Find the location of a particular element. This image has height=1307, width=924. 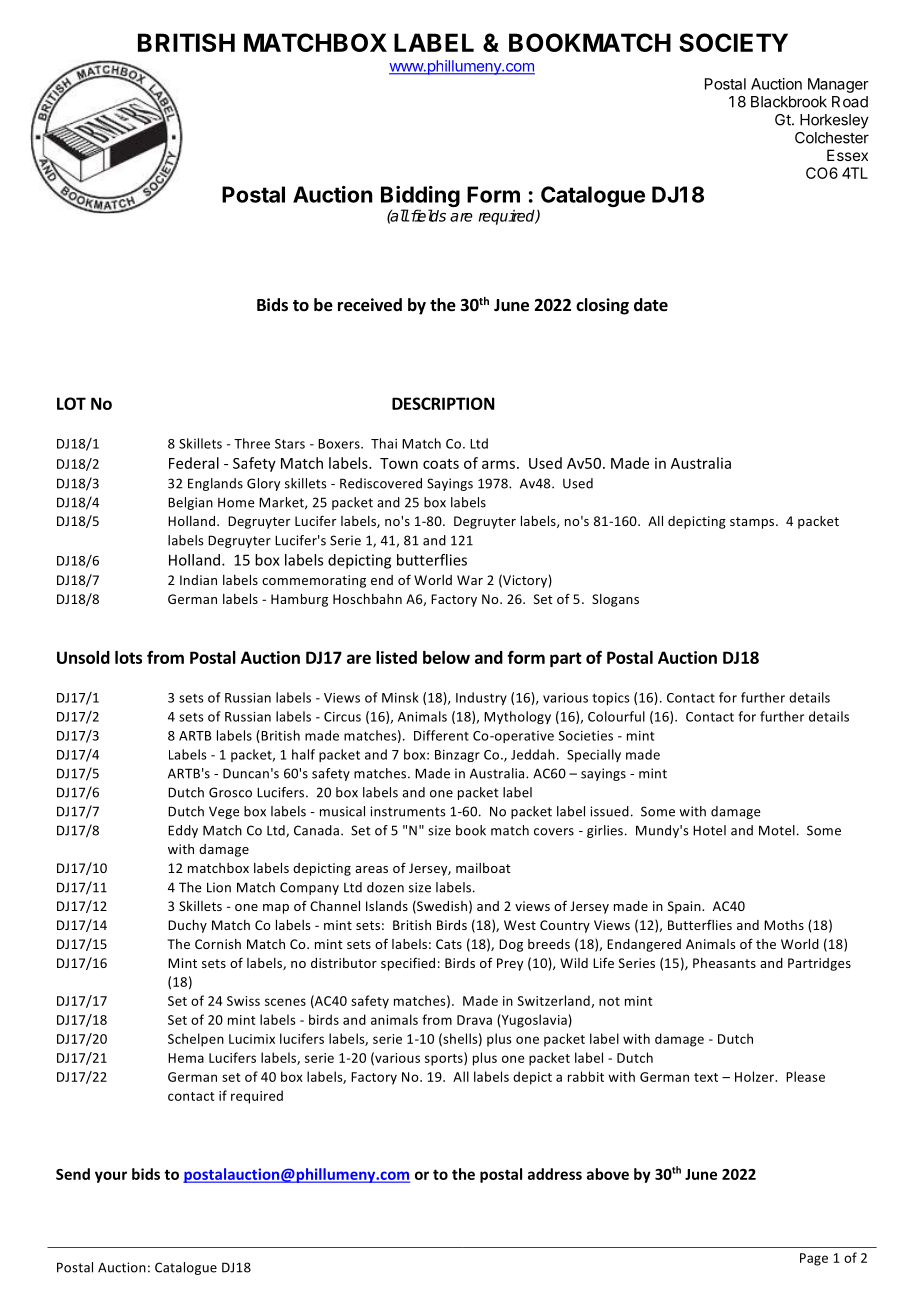

lots is located at coordinates (128, 657).
